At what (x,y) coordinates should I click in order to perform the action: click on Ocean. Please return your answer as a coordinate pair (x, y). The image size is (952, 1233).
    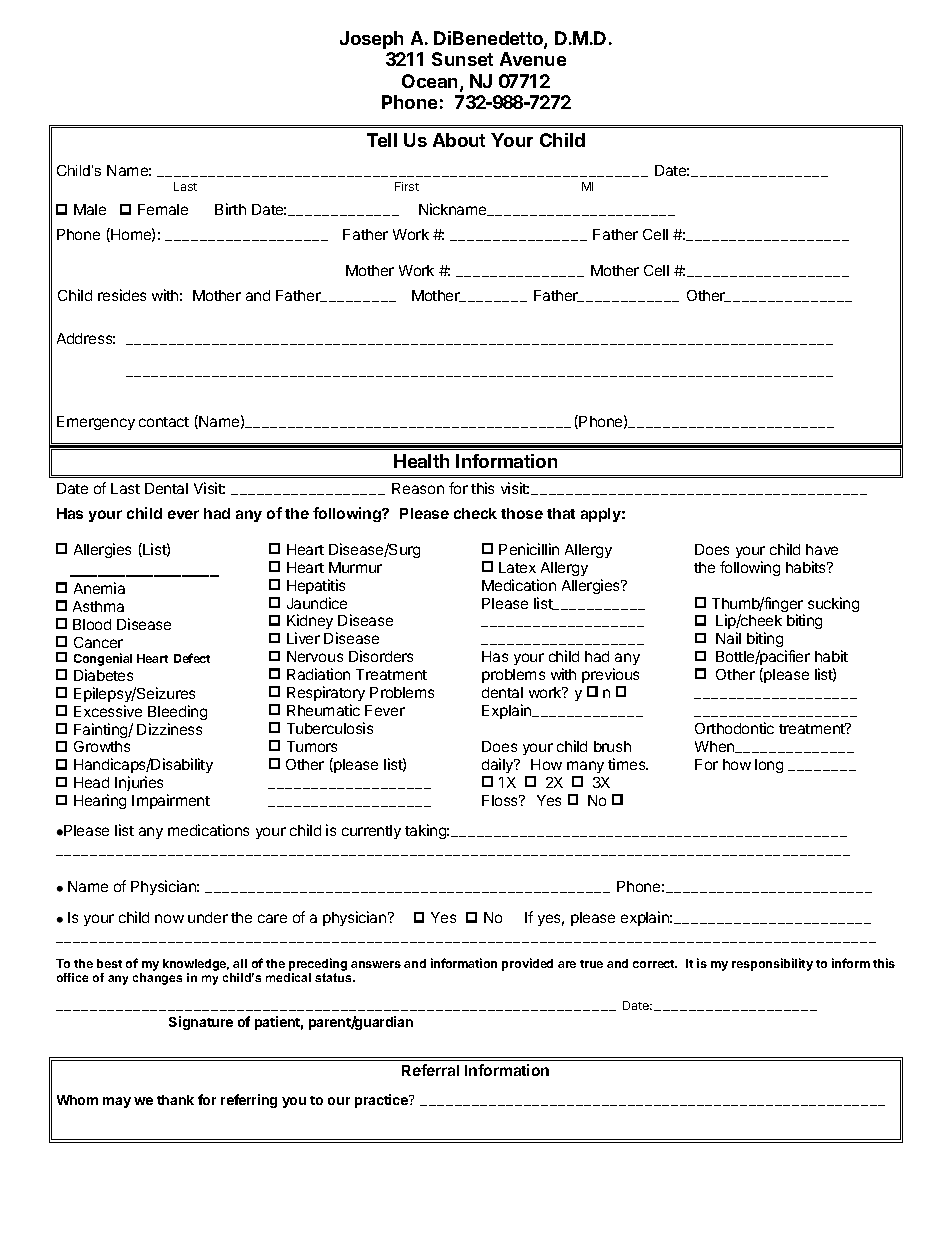
    Looking at the image, I should click on (429, 81).
